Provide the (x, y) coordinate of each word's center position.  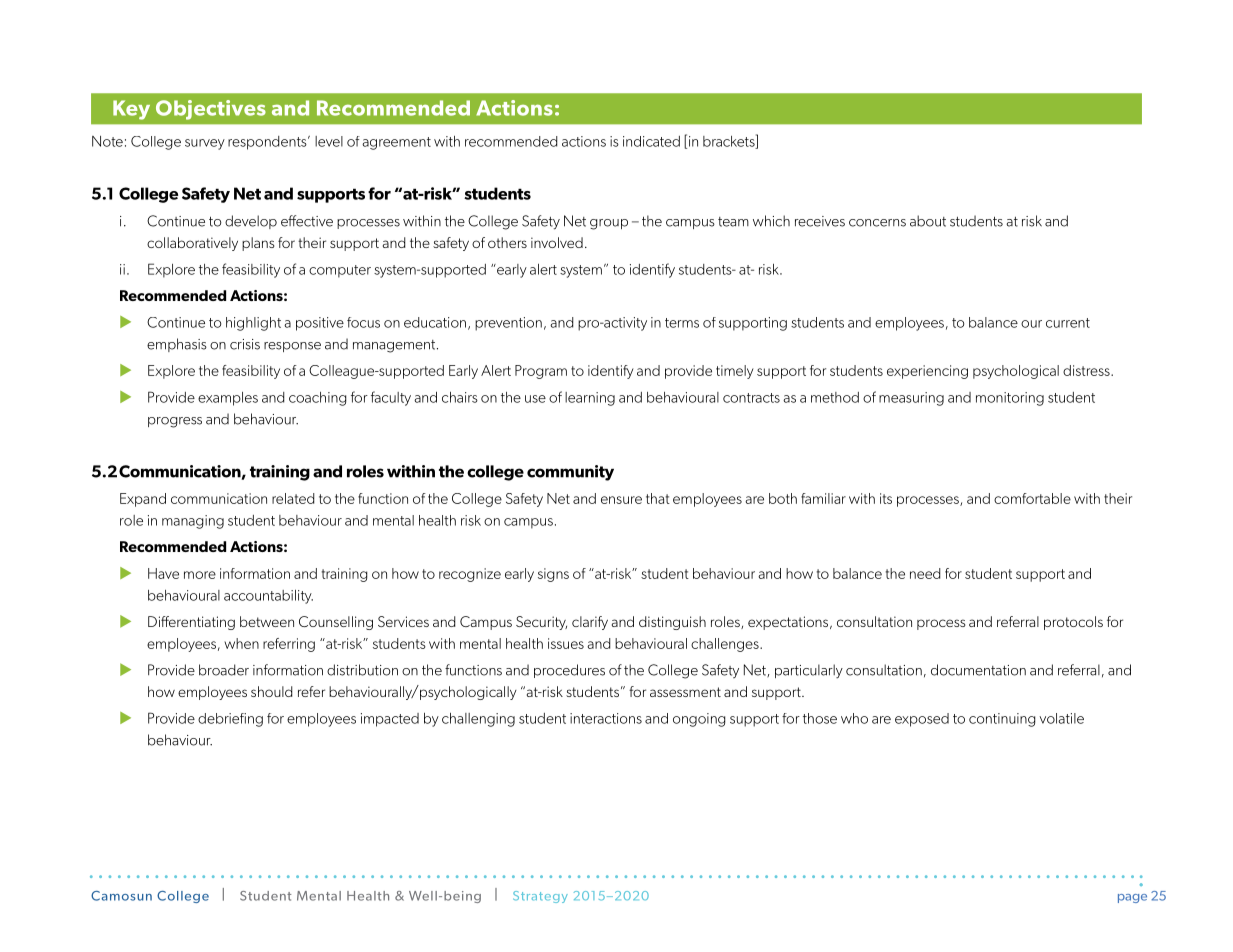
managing (193, 522)
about (928, 221)
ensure (621, 500)
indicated (651, 141)
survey (205, 144)
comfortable (1032, 498)
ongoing (699, 720)
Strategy (540, 897)
